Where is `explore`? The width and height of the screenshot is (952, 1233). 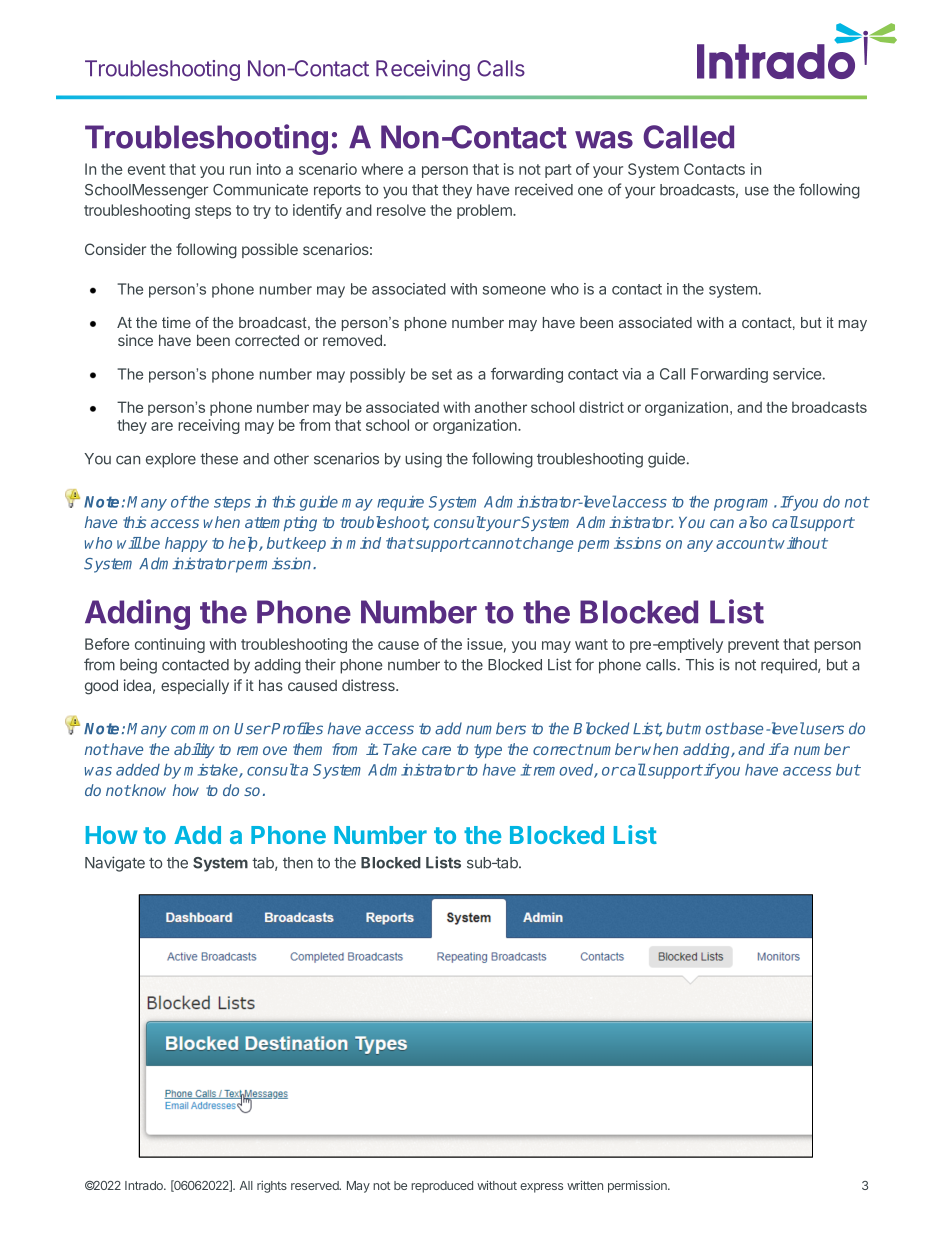 explore is located at coordinates (171, 460).
